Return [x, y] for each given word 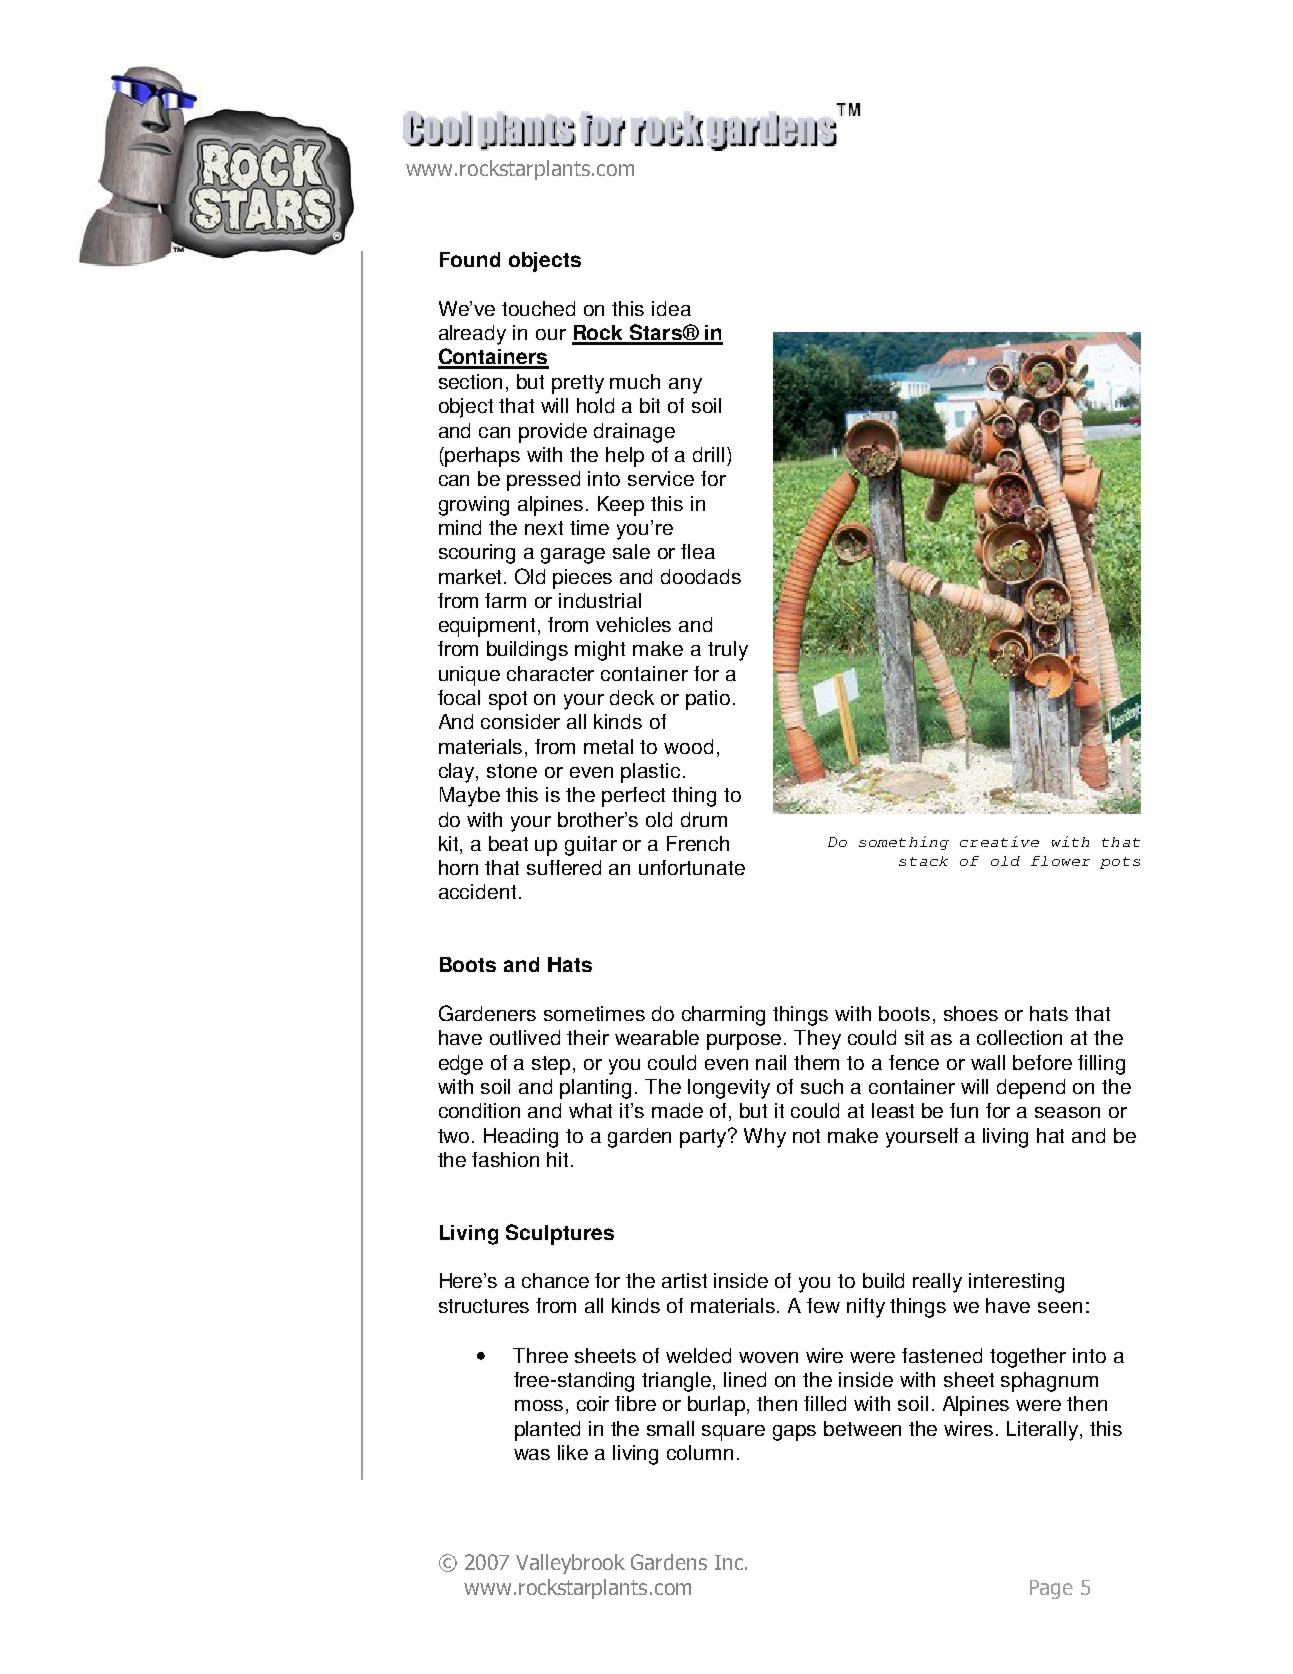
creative [999, 841]
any [685, 386]
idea [671, 308]
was [532, 1454]
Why [765, 1138]
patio [708, 700]
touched [538, 308]
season [1067, 1112]
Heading [521, 1138]
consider [520, 721]
